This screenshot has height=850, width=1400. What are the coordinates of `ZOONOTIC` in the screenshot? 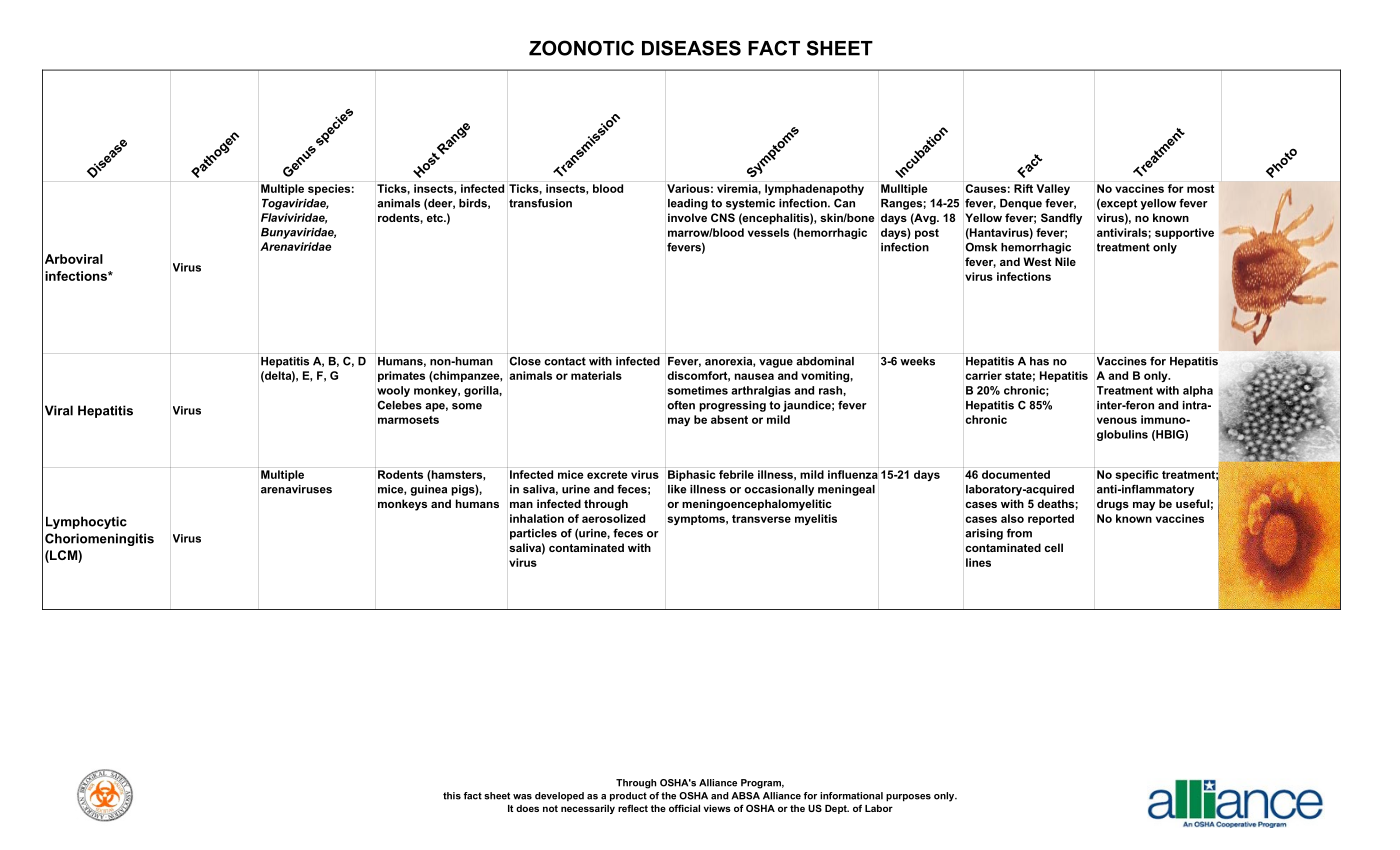 It's located at (581, 48).
